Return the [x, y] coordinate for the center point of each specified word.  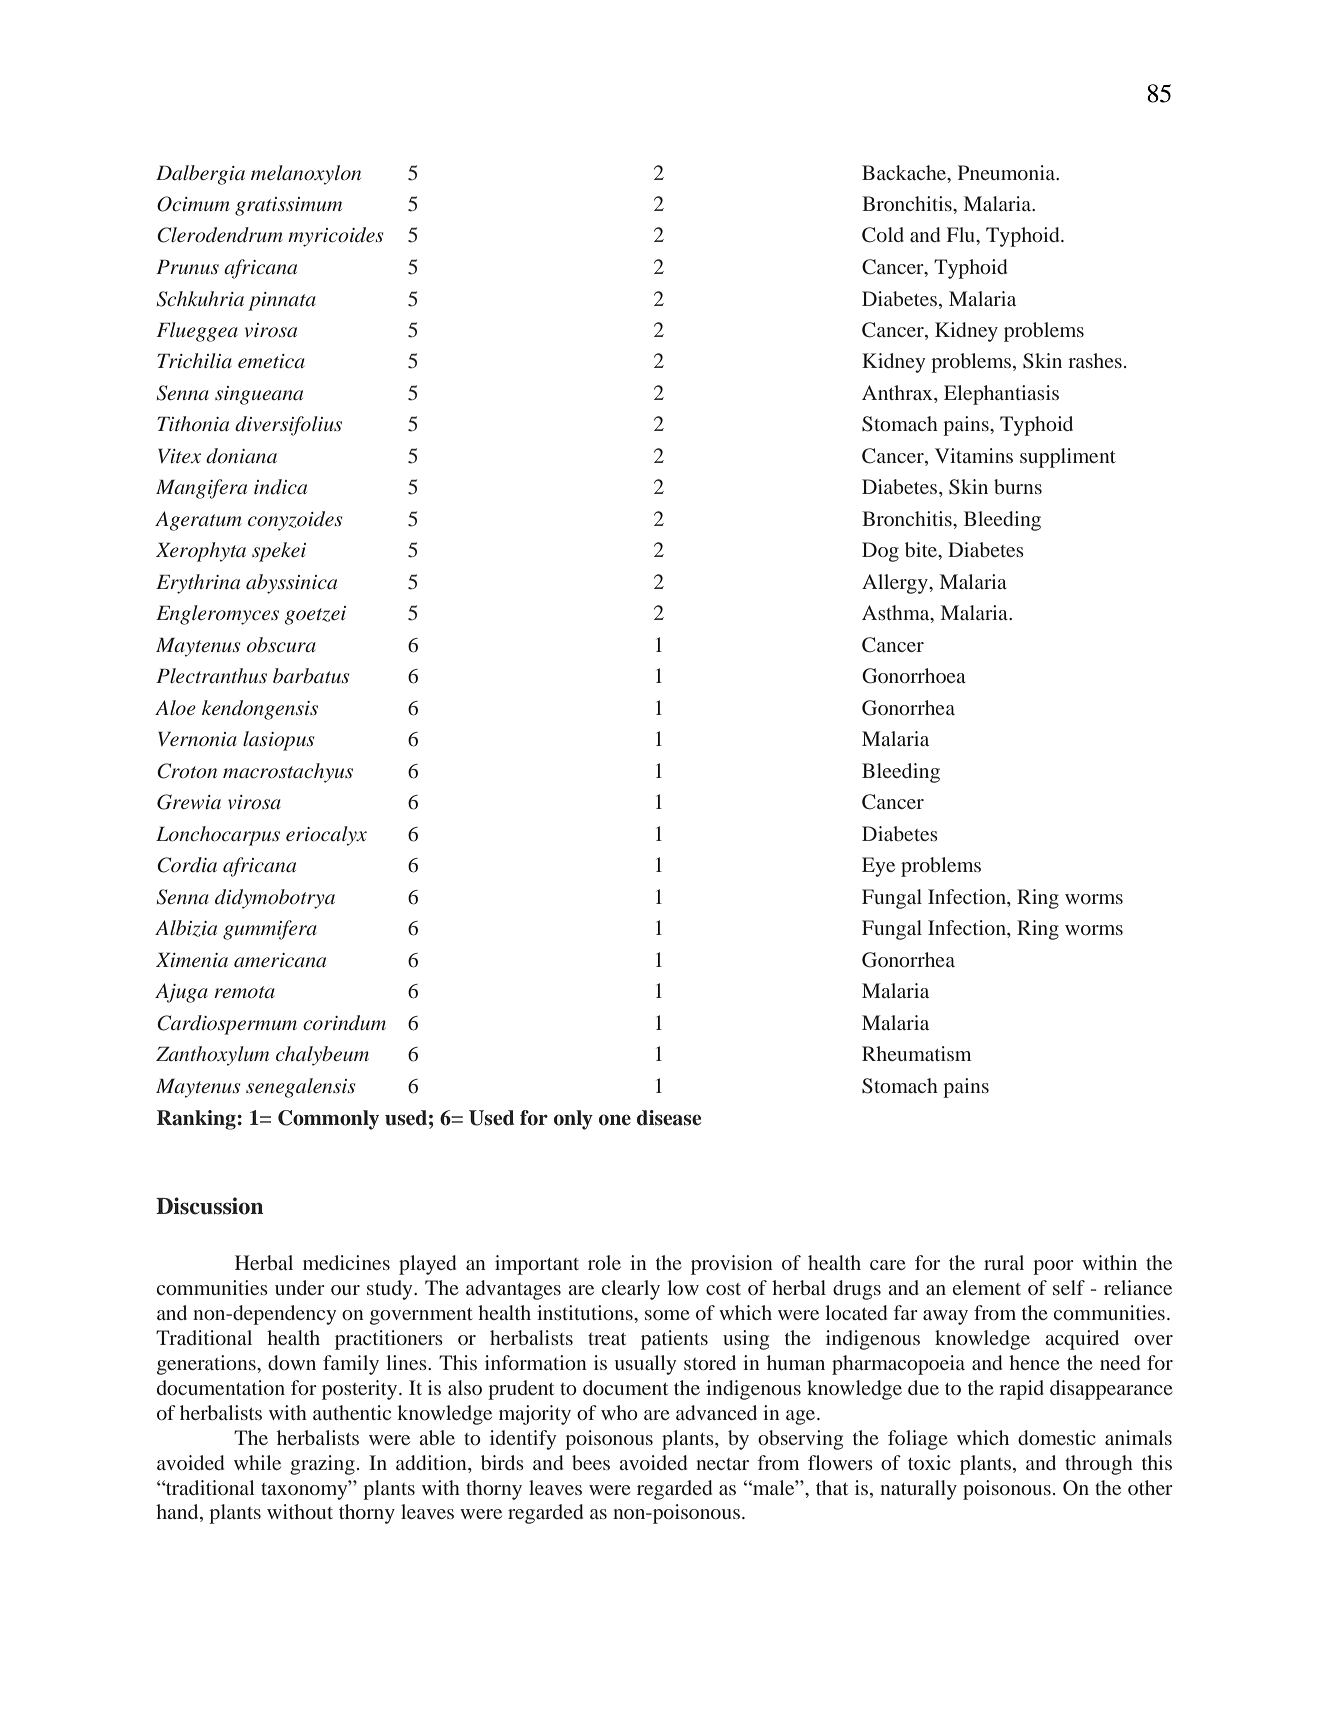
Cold [883, 235]
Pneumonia [1008, 172]
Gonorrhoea [914, 676]
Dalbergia [200, 175]
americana [280, 960]
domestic [1057, 1437]
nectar [722, 1464]
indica [280, 486]
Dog [880, 552]
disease [669, 1118]
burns [1018, 486]
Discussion [210, 1206]
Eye [878, 867]
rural [1004, 1262]
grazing [322, 1465]
